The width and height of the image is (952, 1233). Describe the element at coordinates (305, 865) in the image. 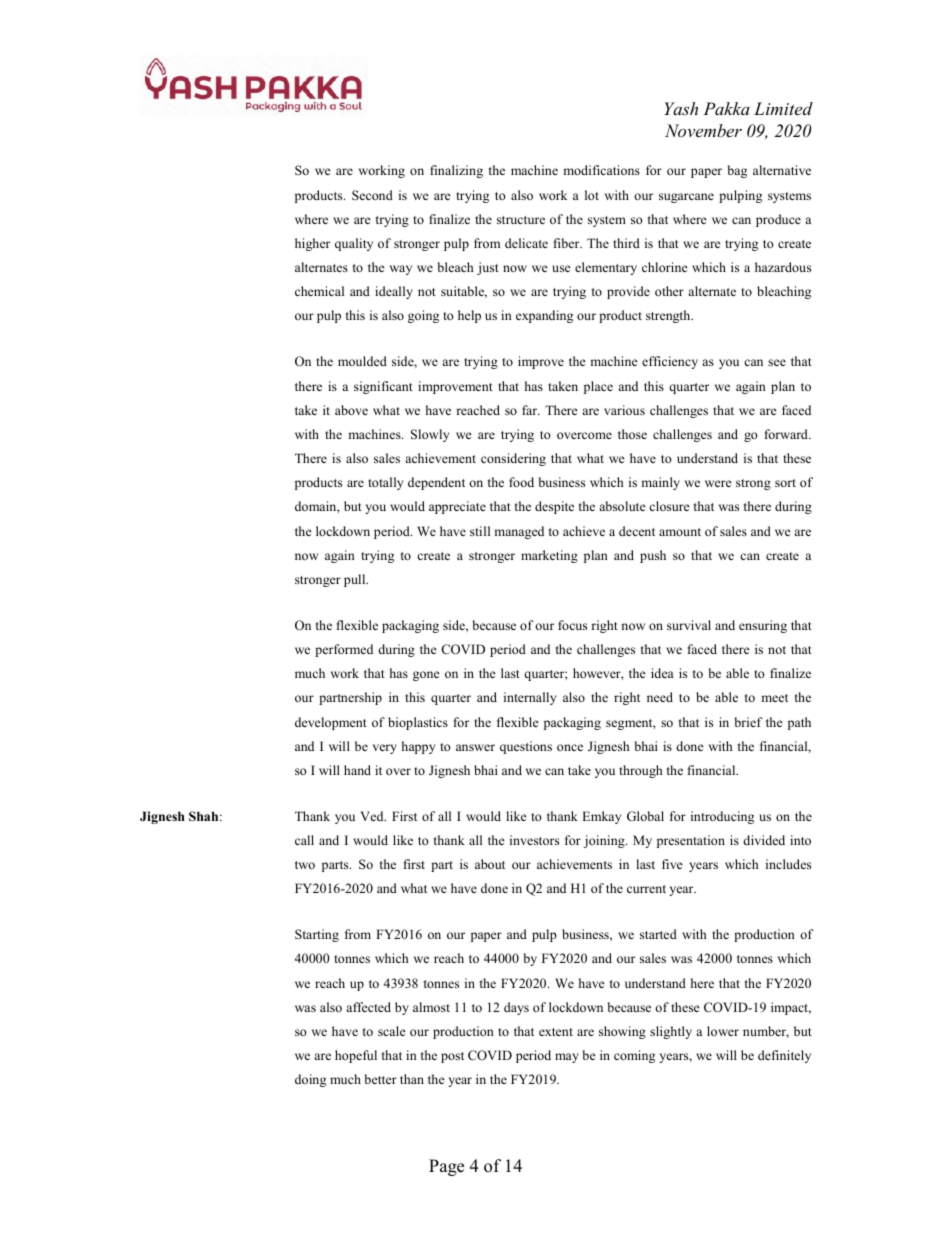

I see `two` at that location.
